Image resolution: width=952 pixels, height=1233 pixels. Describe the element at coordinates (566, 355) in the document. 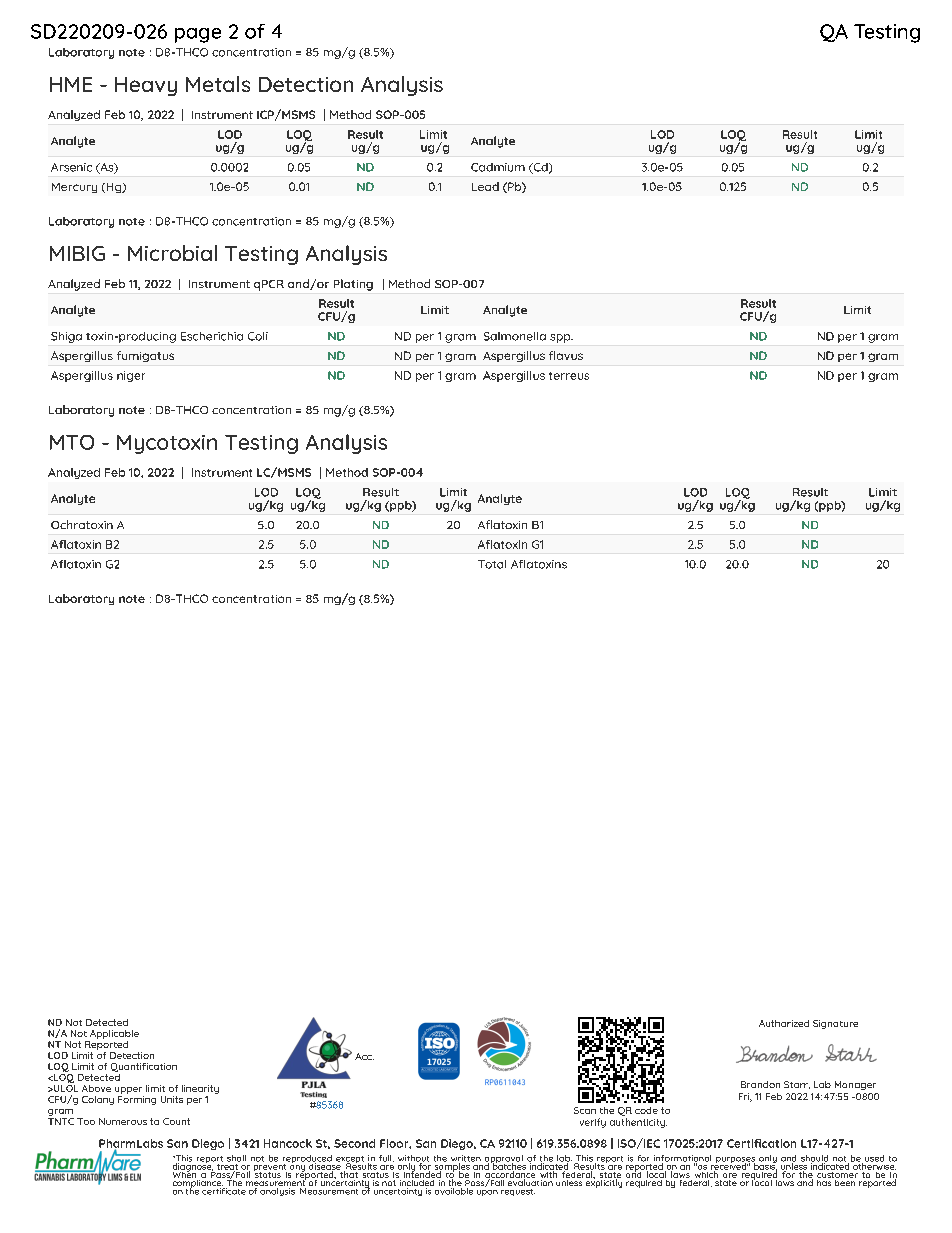

I see `flavus` at that location.
